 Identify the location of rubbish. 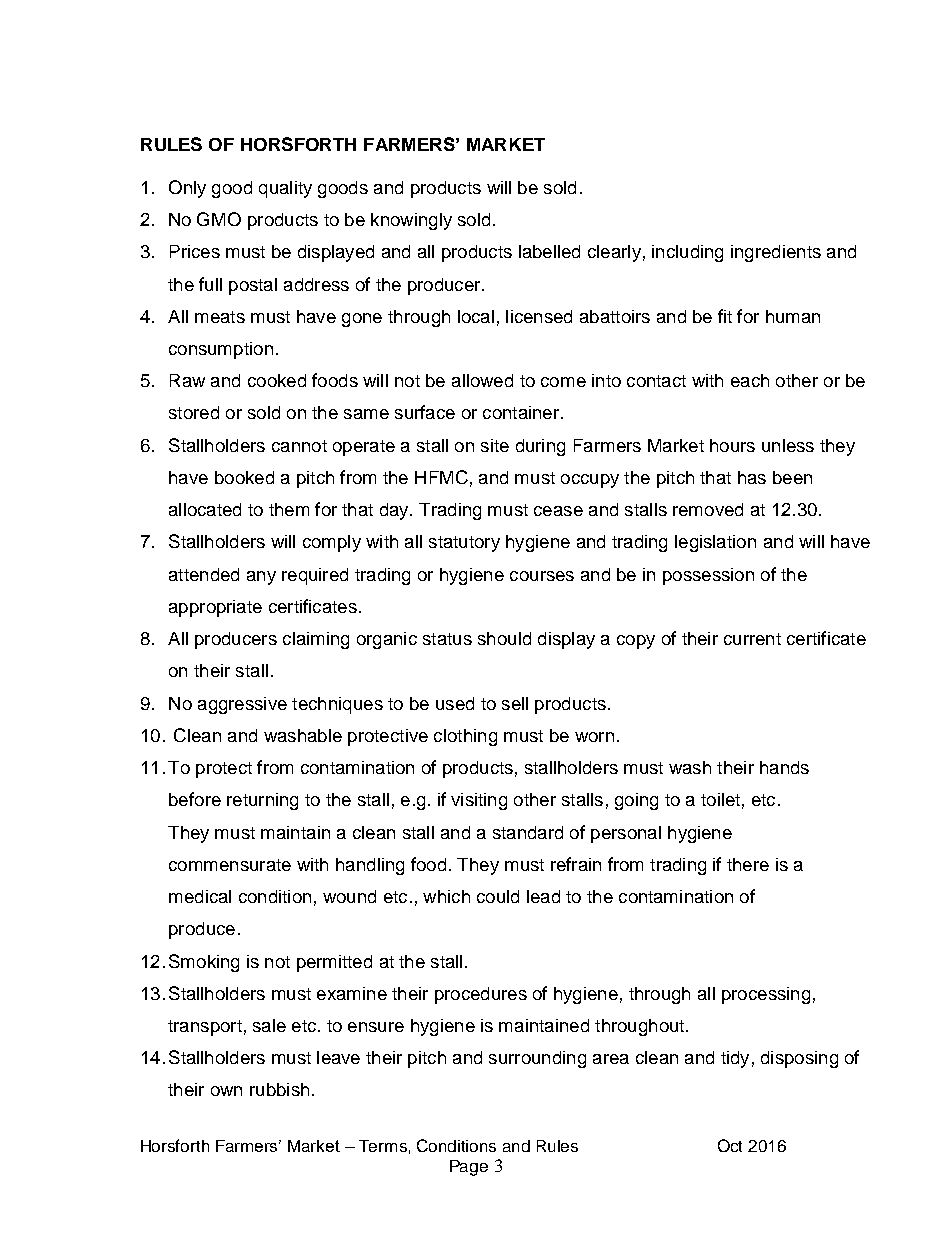
(279, 1089).
